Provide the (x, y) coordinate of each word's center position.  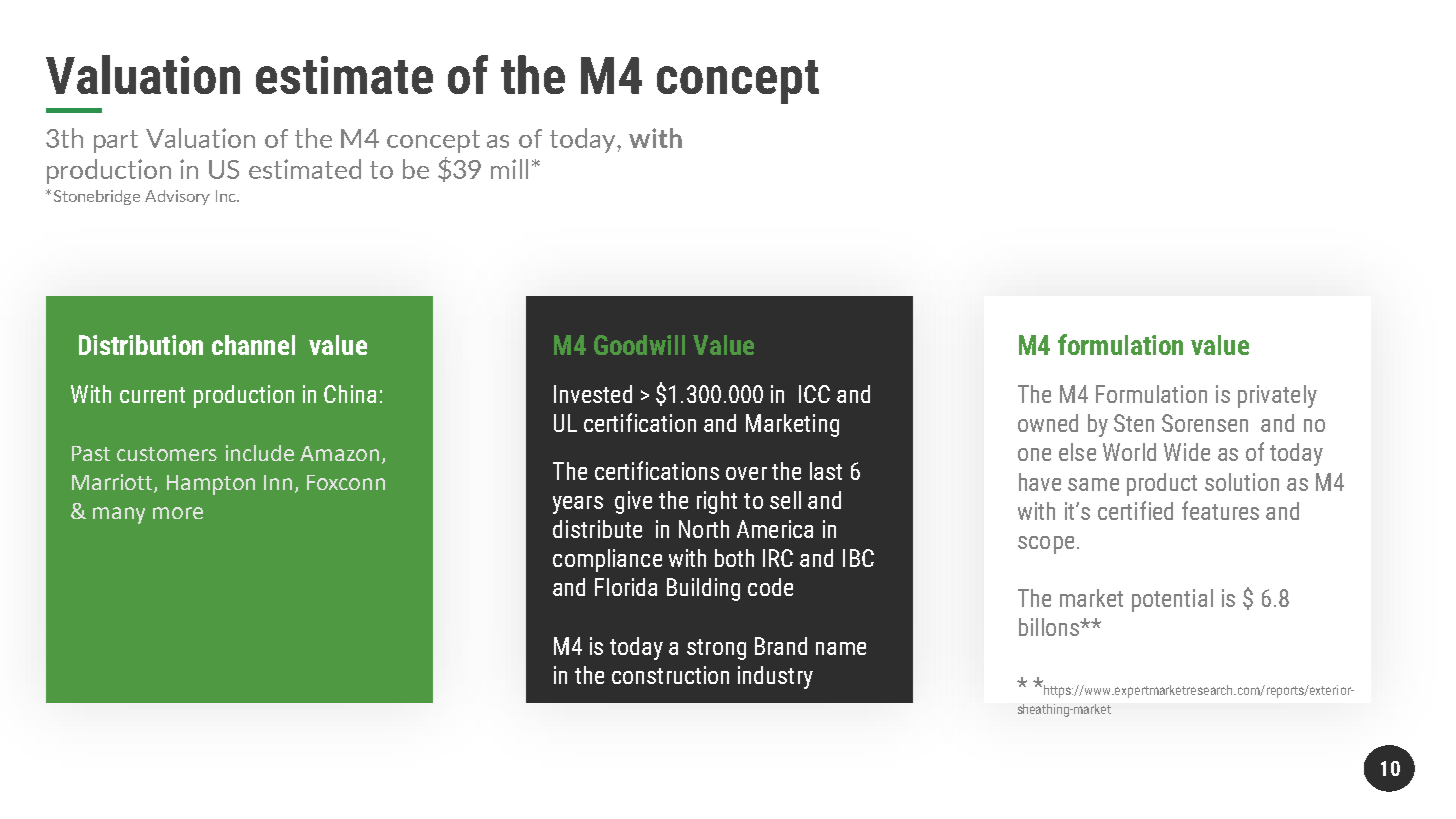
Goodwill (639, 345)
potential (1172, 600)
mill (509, 169)
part (116, 141)
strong (716, 649)
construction (670, 675)
